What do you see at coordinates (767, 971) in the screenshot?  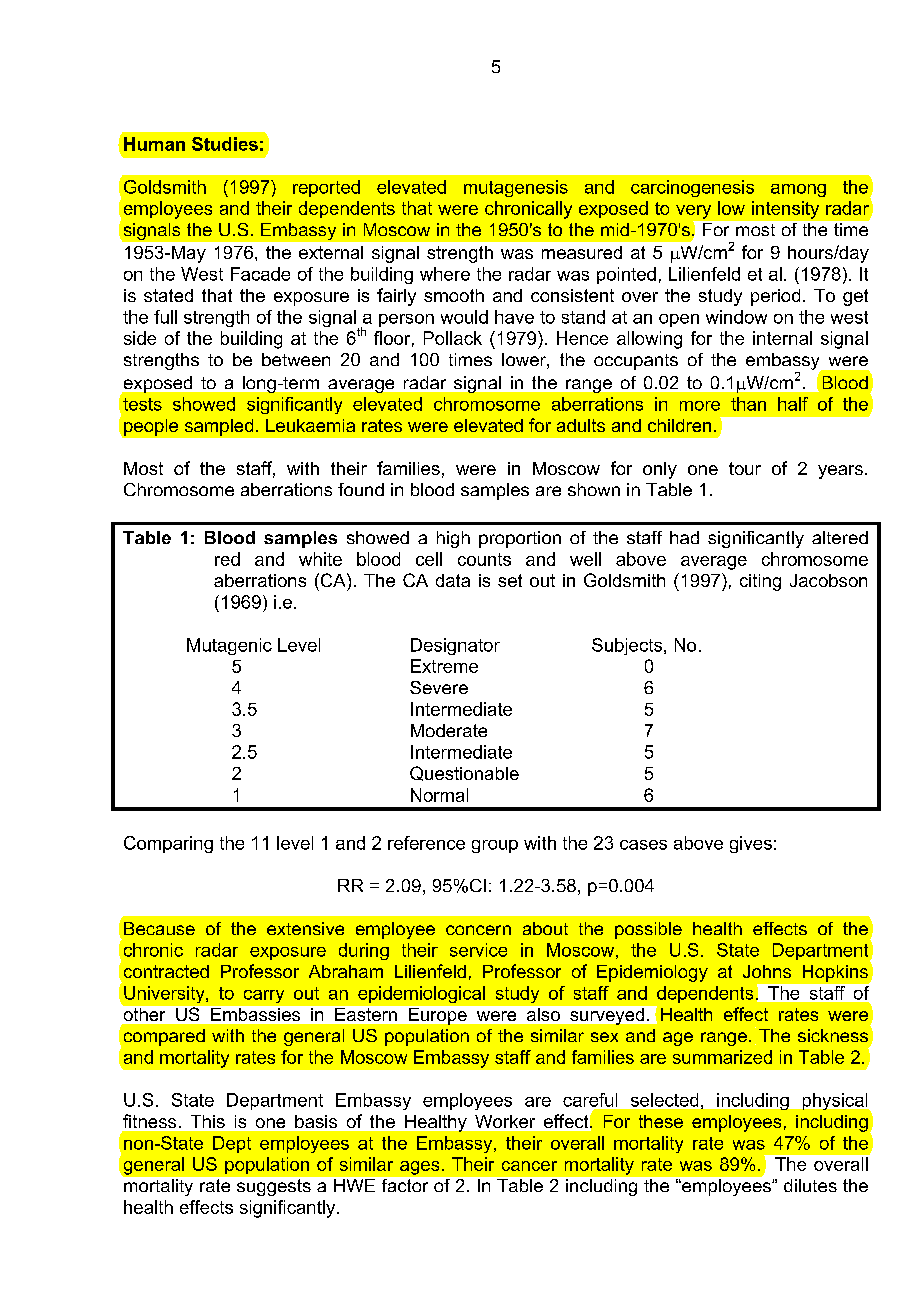 I see `Johns` at bounding box center [767, 971].
